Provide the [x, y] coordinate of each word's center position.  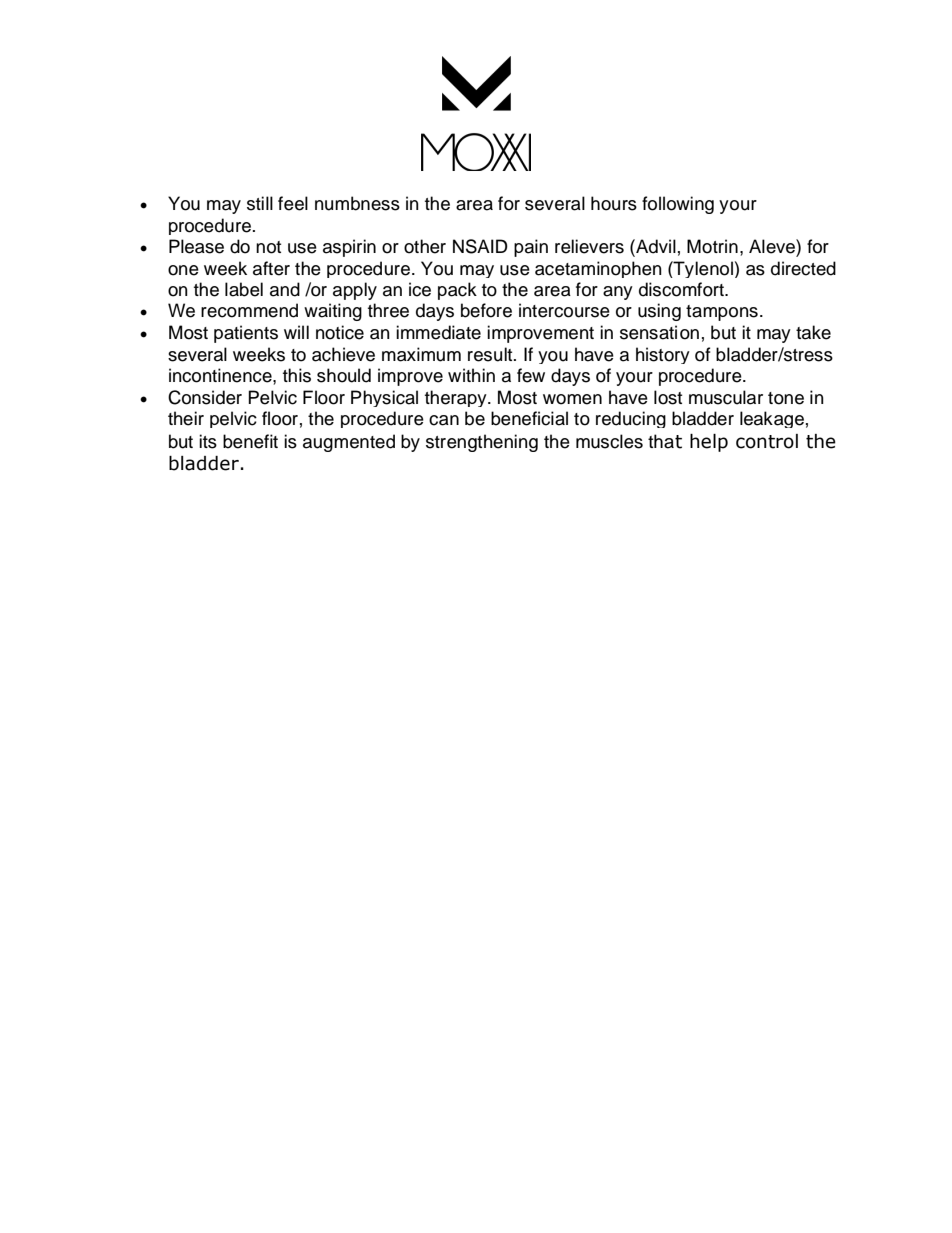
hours [614, 203]
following [678, 205]
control [767, 441]
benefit [250, 441]
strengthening [482, 443]
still [260, 203]
